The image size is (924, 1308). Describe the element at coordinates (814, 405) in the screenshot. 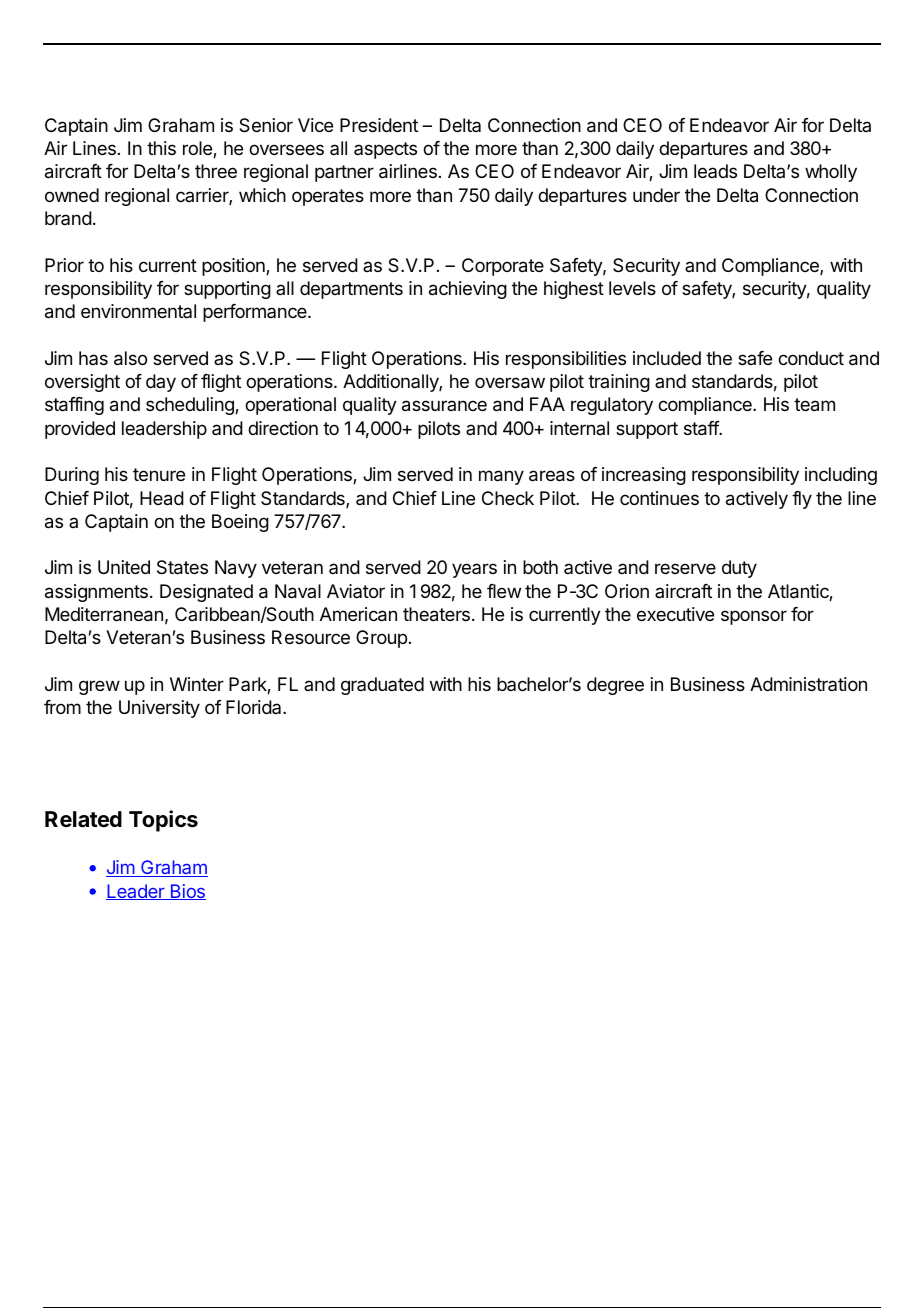

I see `team` at that location.
